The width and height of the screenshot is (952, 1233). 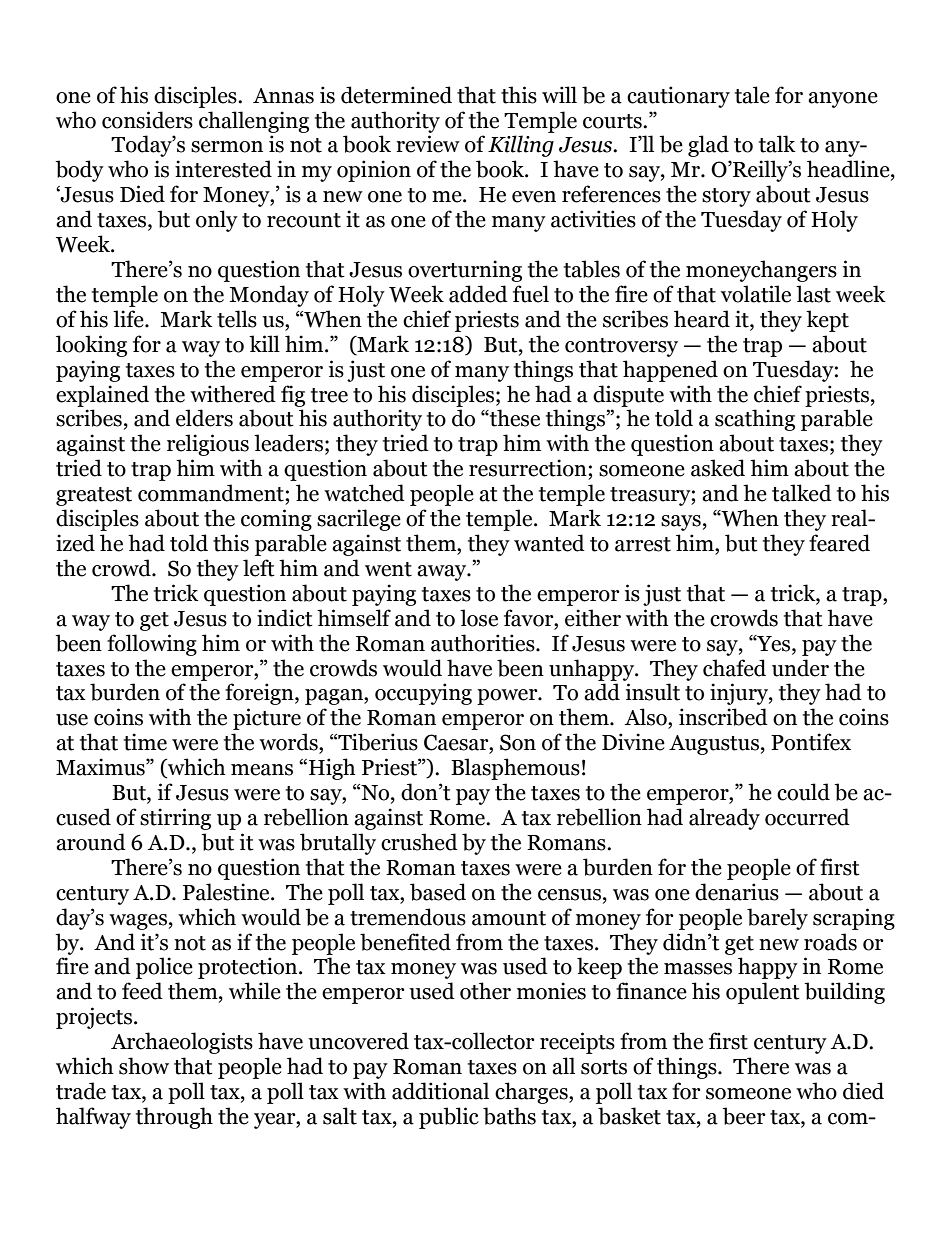 I want to click on considers, so click(x=147, y=120).
